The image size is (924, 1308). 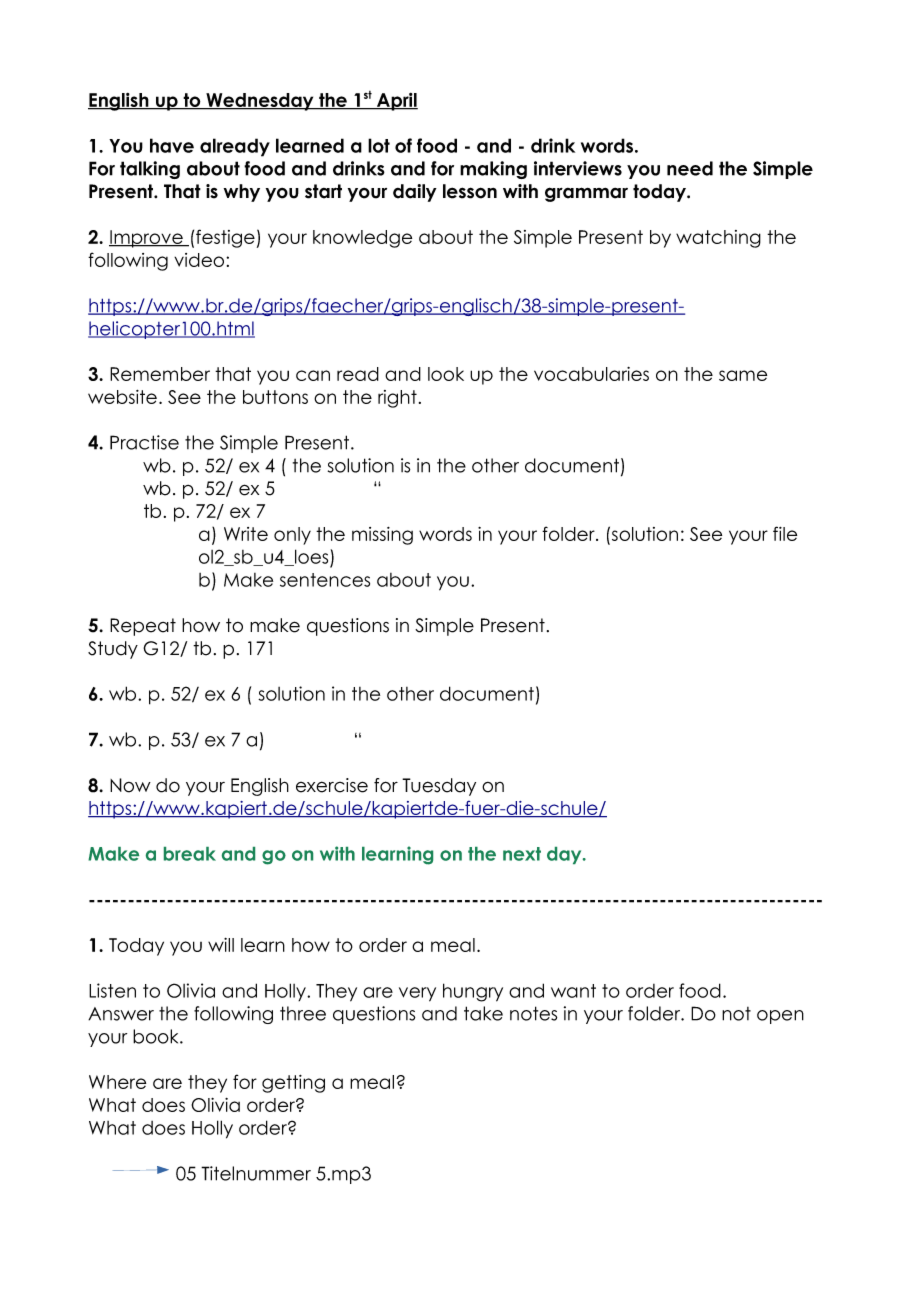 What do you see at coordinates (785, 533) in the screenshot?
I see `file` at bounding box center [785, 533].
